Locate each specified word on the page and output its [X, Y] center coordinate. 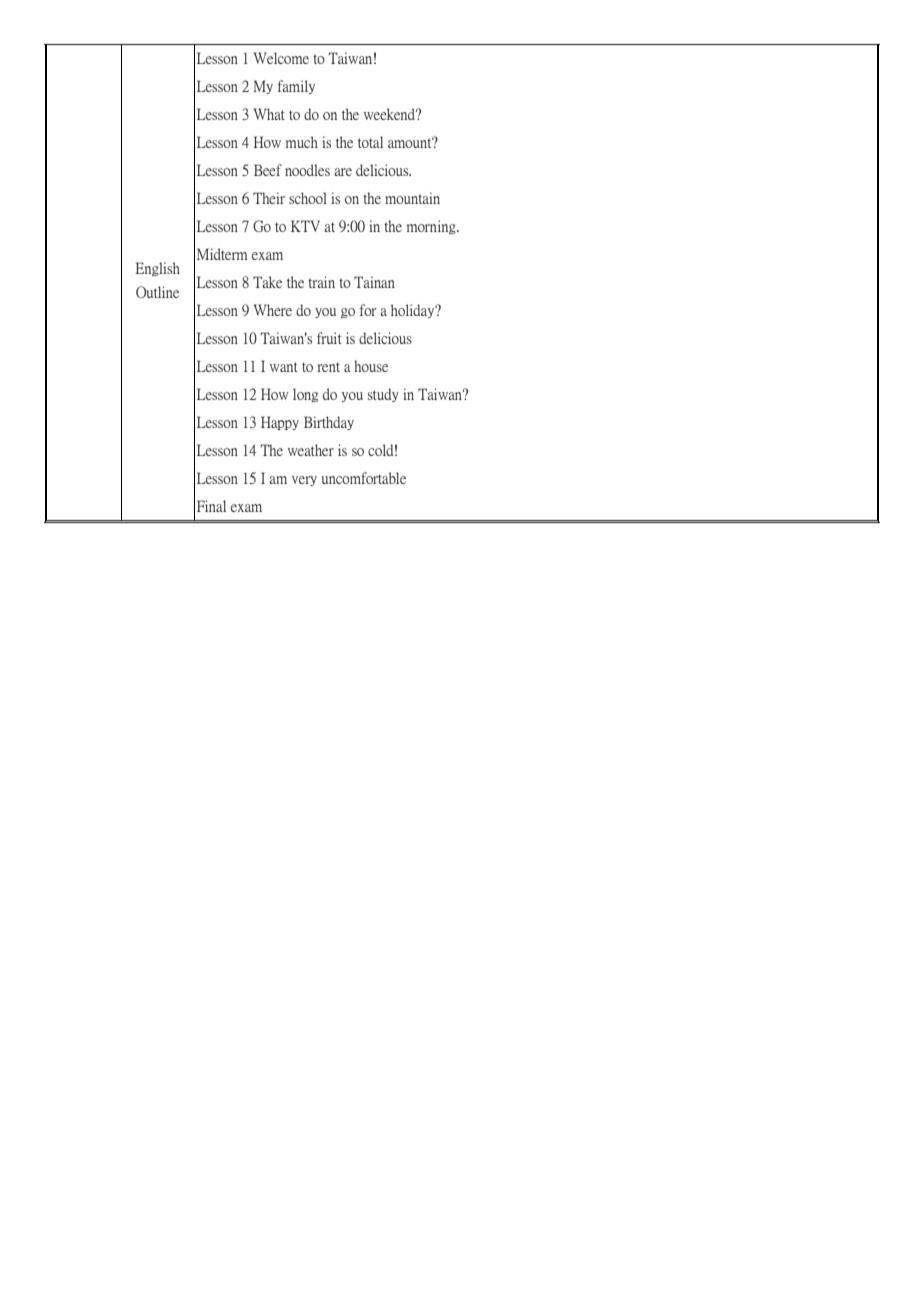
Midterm [222, 254]
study [383, 395]
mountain [412, 198]
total [370, 142]
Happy [280, 423]
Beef [268, 170]
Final [211, 506]
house [371, 366]
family [296, 87]
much [302, 142]
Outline [157, 292]
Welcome [281, 58]
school [308, 198]
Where [273, 310]
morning [432, 227]
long [305, 395]
